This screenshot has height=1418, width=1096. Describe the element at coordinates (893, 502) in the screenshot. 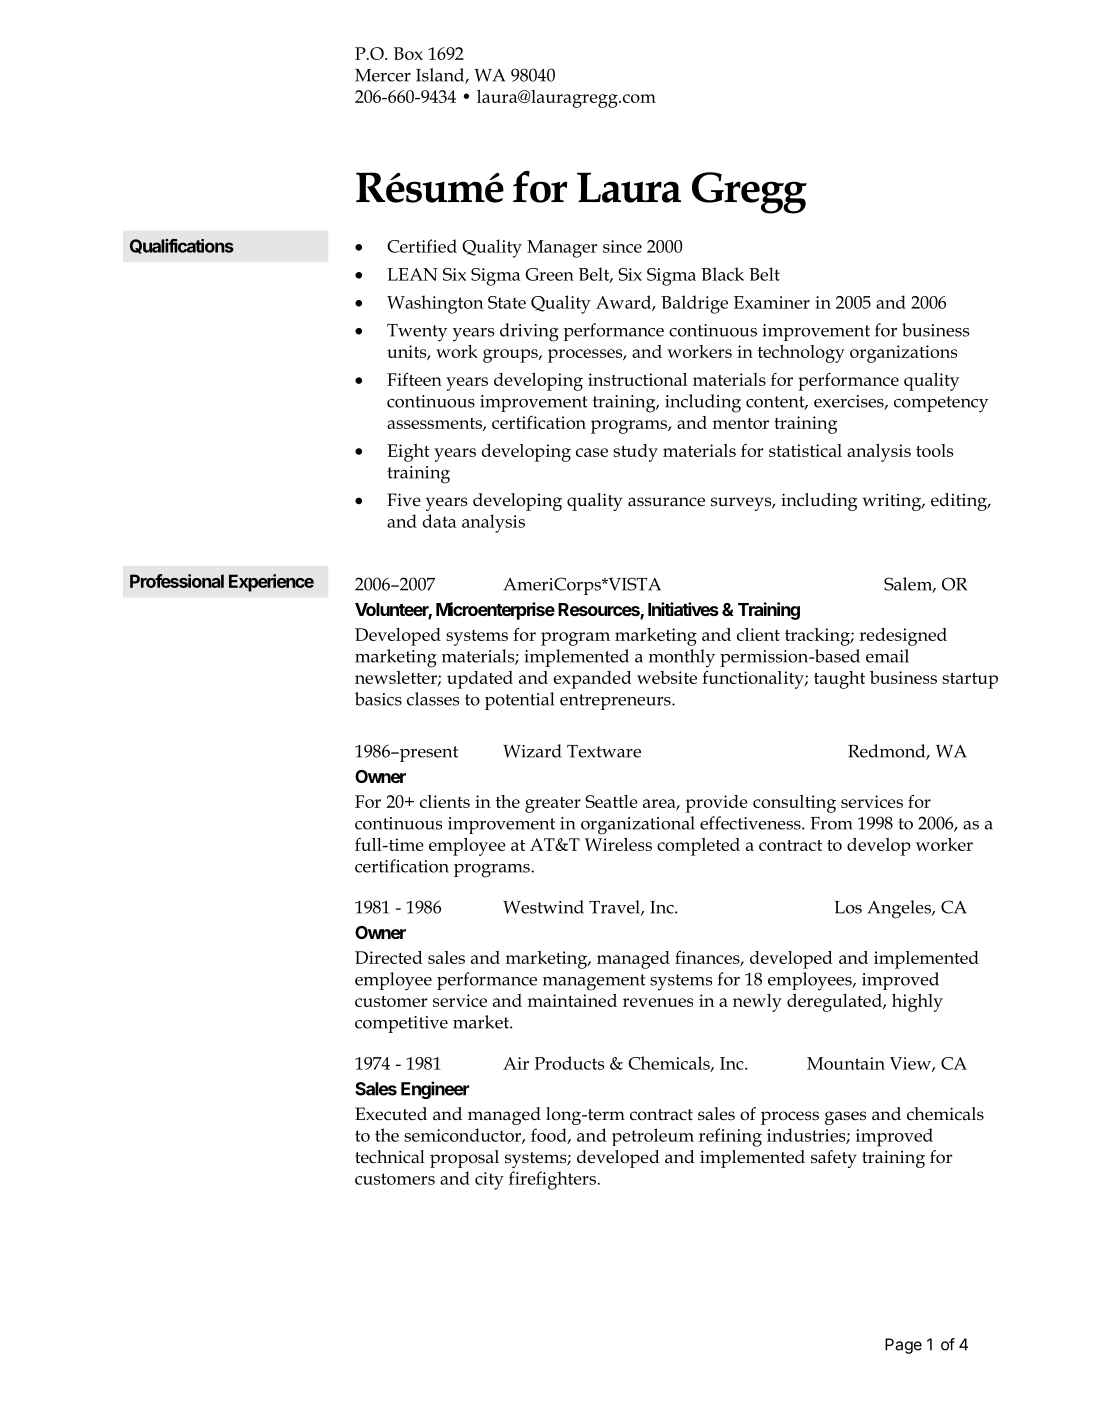

I see `writing` at that location.
